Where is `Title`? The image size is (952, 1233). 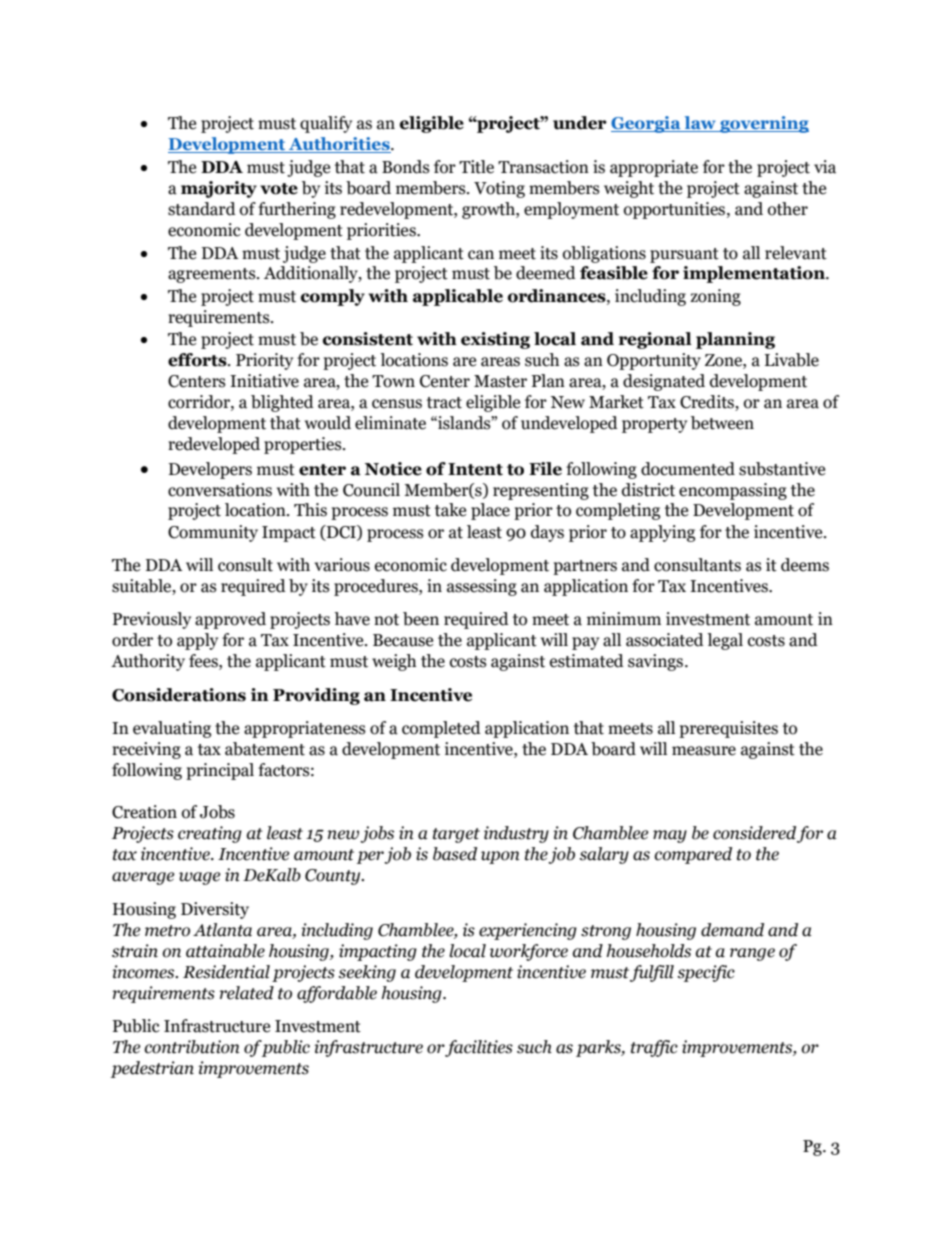 Title is located at coordinates (476, 167).
